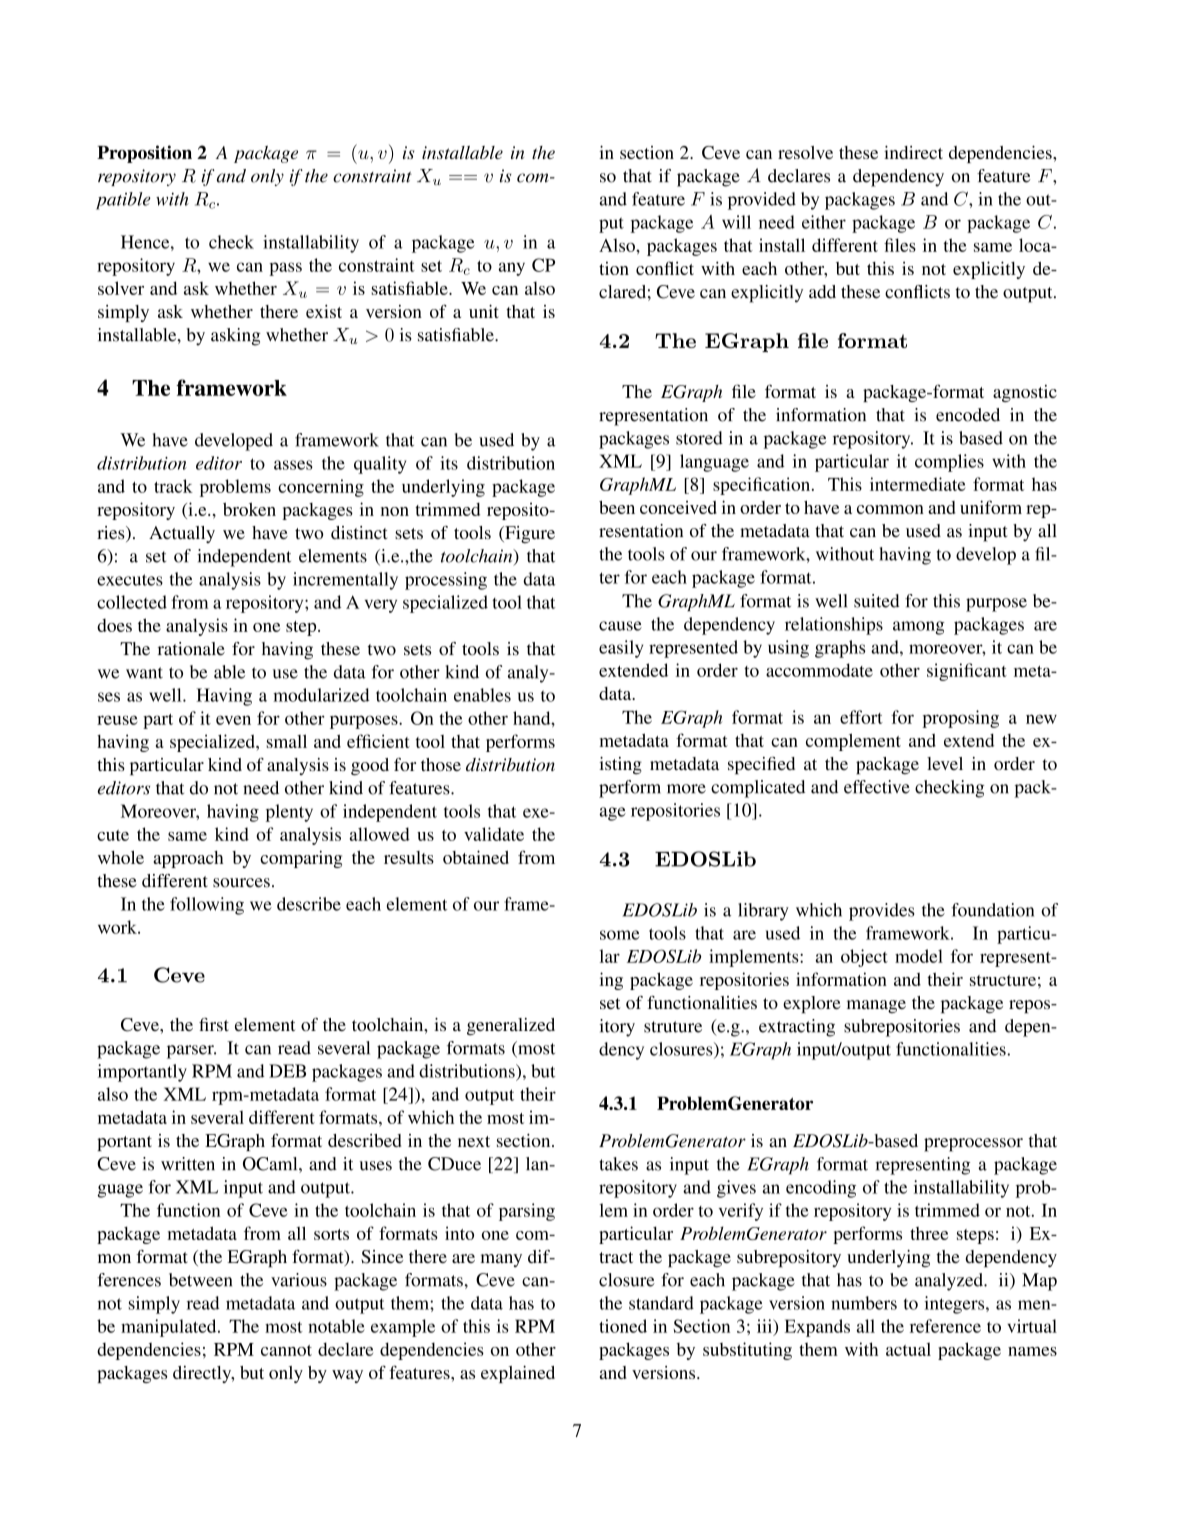 This screenshot has width=1187, height=1536. I want to click on will, so click(736, 222).
